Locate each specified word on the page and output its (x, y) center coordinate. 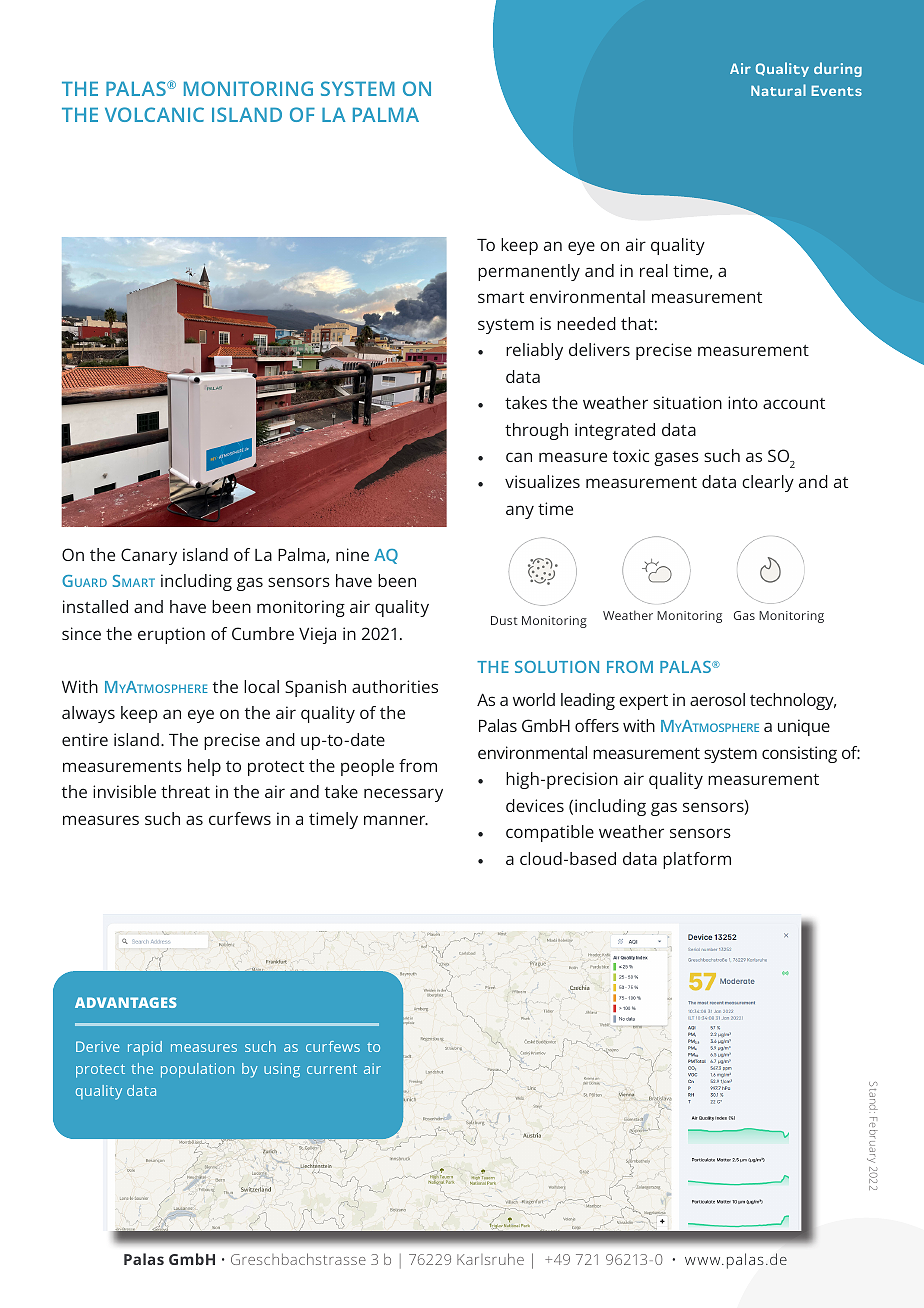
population (197, 1070)
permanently (529, 272)
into (743, 402)
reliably (534, 351)
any (520, 512)
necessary (403, 795)
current (332, 1069)
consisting (799, 754)
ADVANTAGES (126, 1002)
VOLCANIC (154, 114)
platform (697, 860)
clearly (768, 483)
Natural (778, 90)
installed (95, 606)
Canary (149, 556)
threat (185, 791)
